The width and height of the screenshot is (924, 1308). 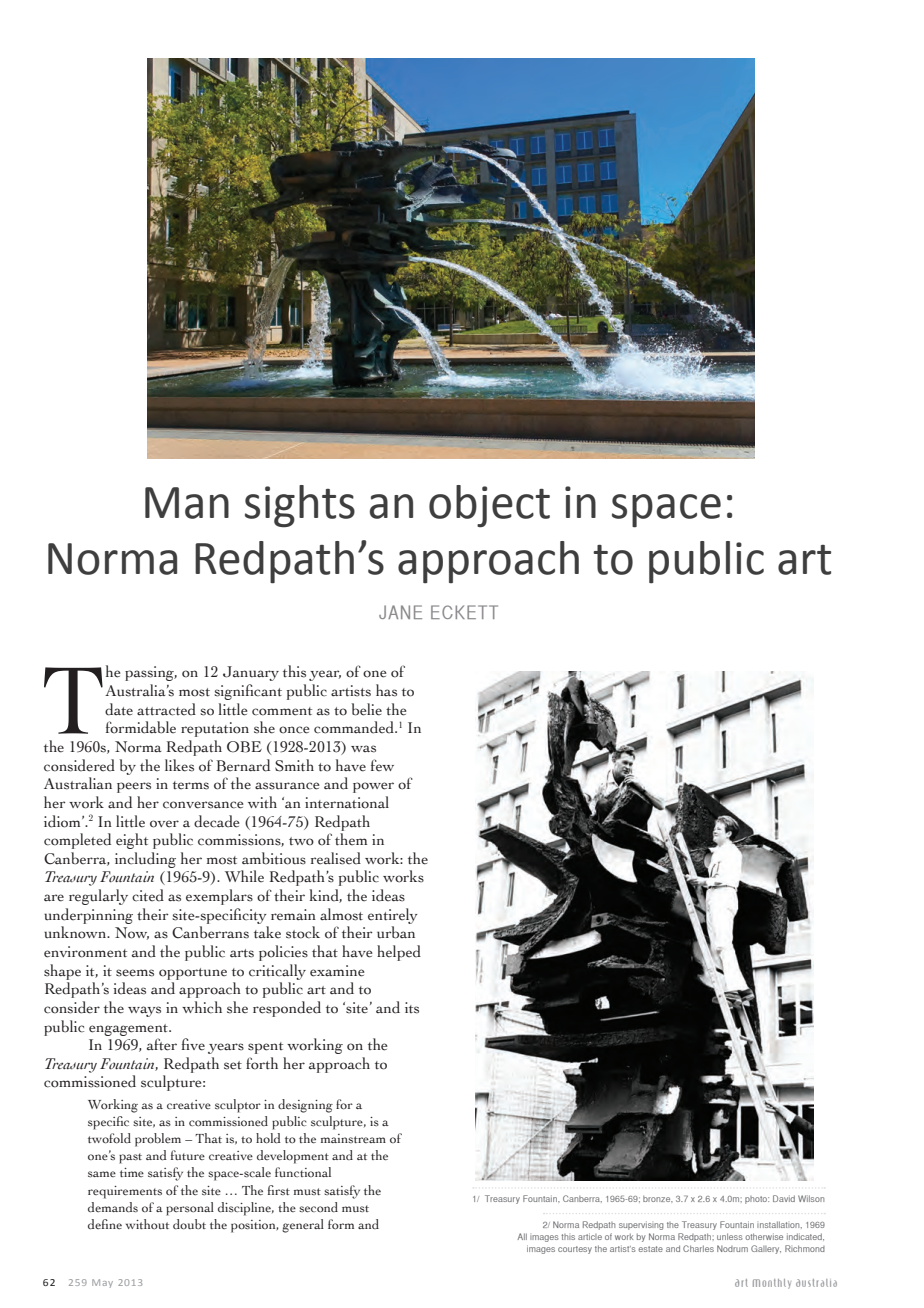 I want to click on object, so click(x=489, y=506).
